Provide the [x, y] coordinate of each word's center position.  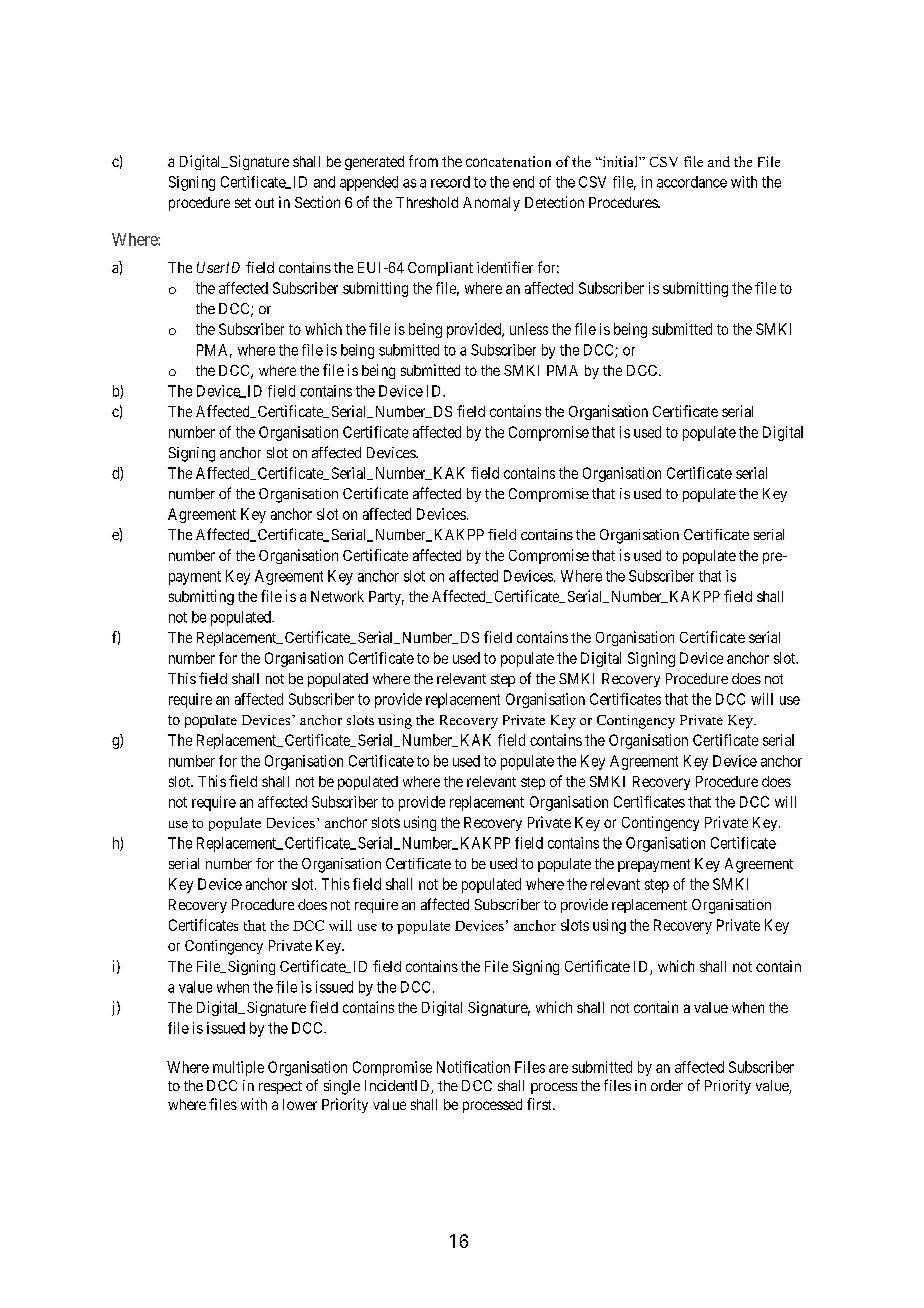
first [540, 1104]
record [450, 182]
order [667, 1085]
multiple [238, 1068]
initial [620, 161]
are [558, 1068]
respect [280, 1087]
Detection [554, 202]
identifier [505, 267]
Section [317, 202]
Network [337, 596]
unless [529, 329]
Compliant [440, 269]
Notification [473, 1067]
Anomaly [491, 204]
